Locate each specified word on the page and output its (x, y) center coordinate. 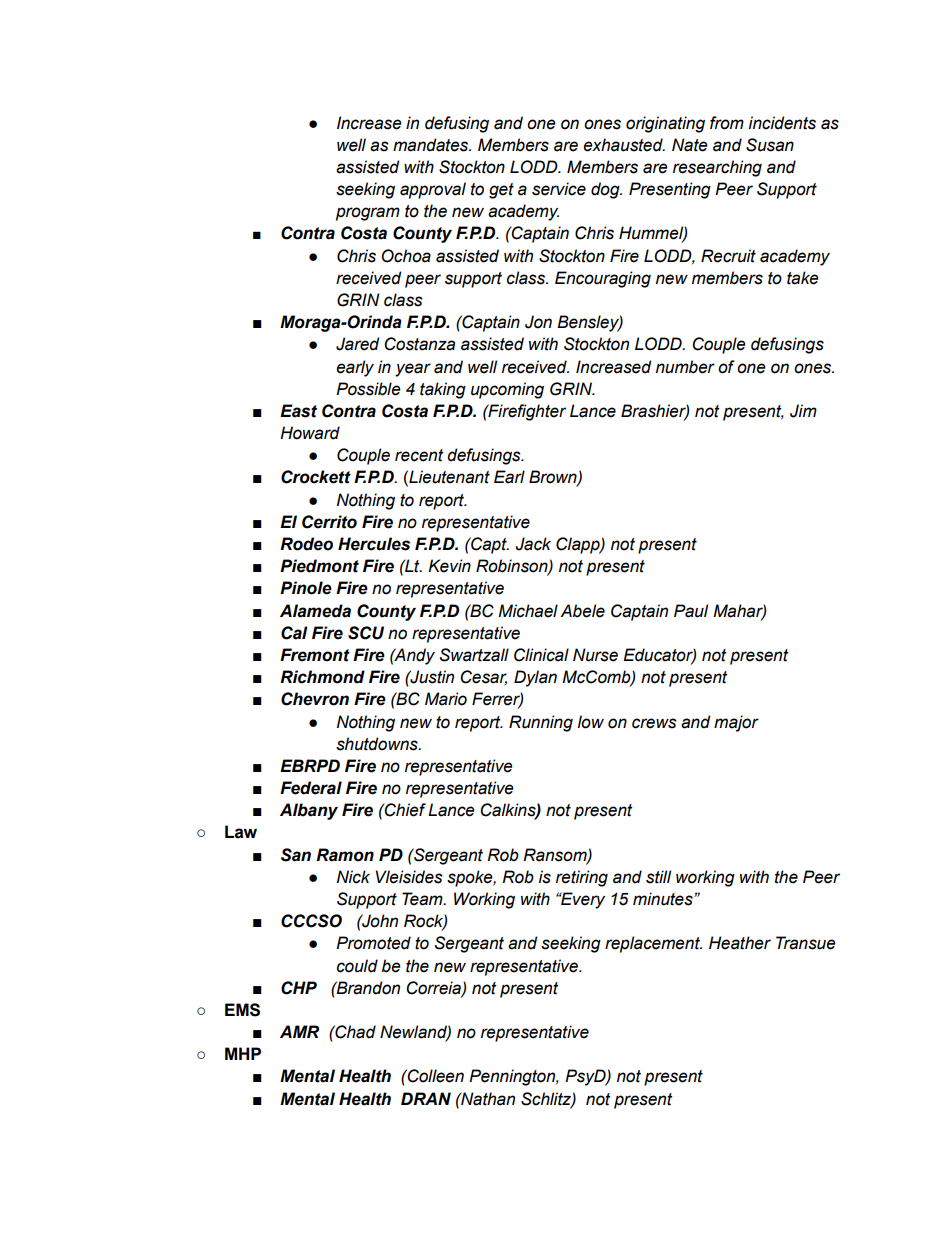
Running (541, 723)
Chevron (315, 699)
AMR (299, 1031)
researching (717, 168)
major (736, 723)
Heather (740, 943)
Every (582, 900)
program (368, 214)
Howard (310, 433)
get (501, 191)
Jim (803, 411)
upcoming (507, 390)
